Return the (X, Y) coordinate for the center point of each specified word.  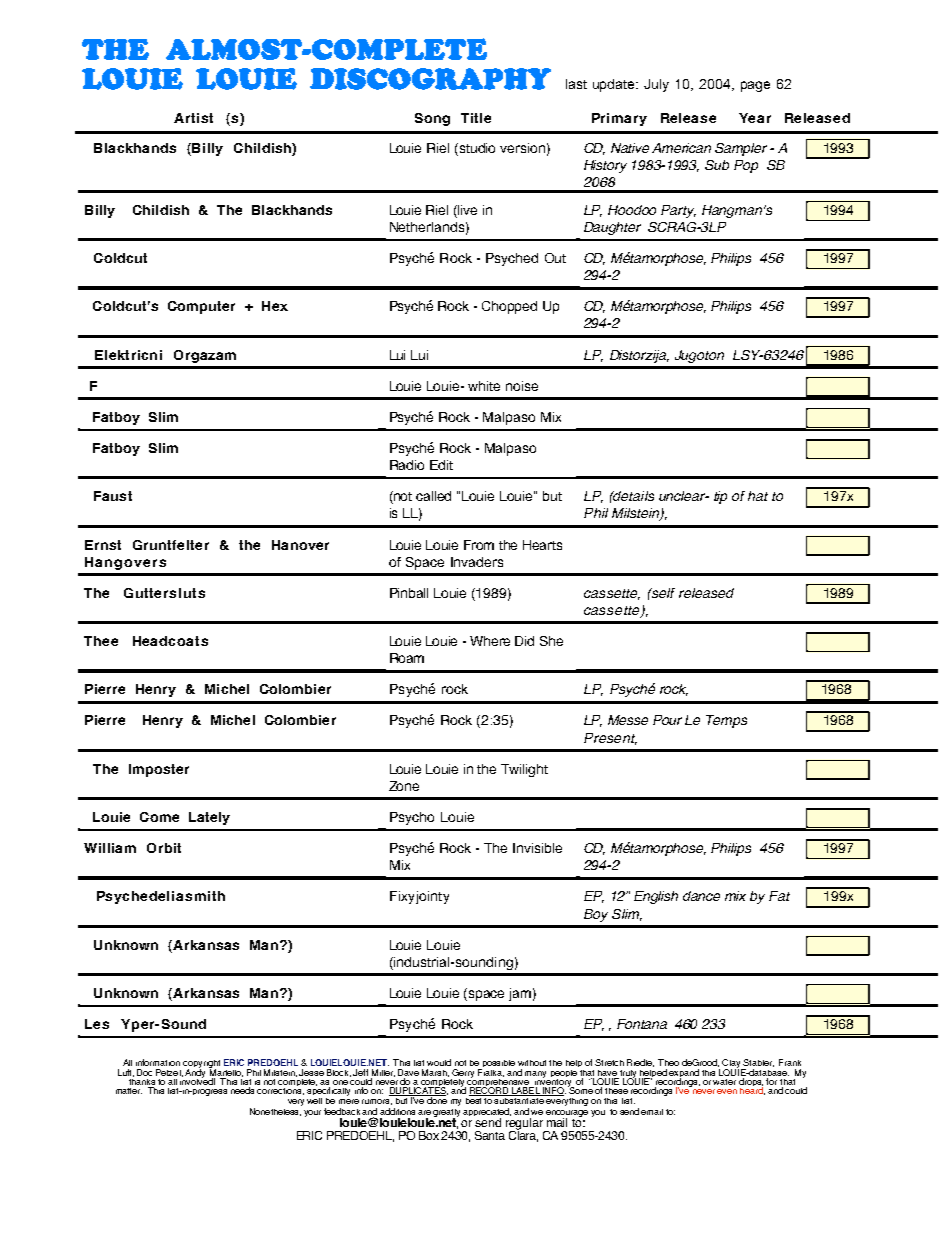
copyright (201, 1065)
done (436, 1099)
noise (522, 386)
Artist (193, 118)
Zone (404, 786)
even (727, 1091)
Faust (113, 496)
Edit (441, 465)
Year (755, 118)
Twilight (524, 770)
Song (432, 119)
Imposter (159, 770)
